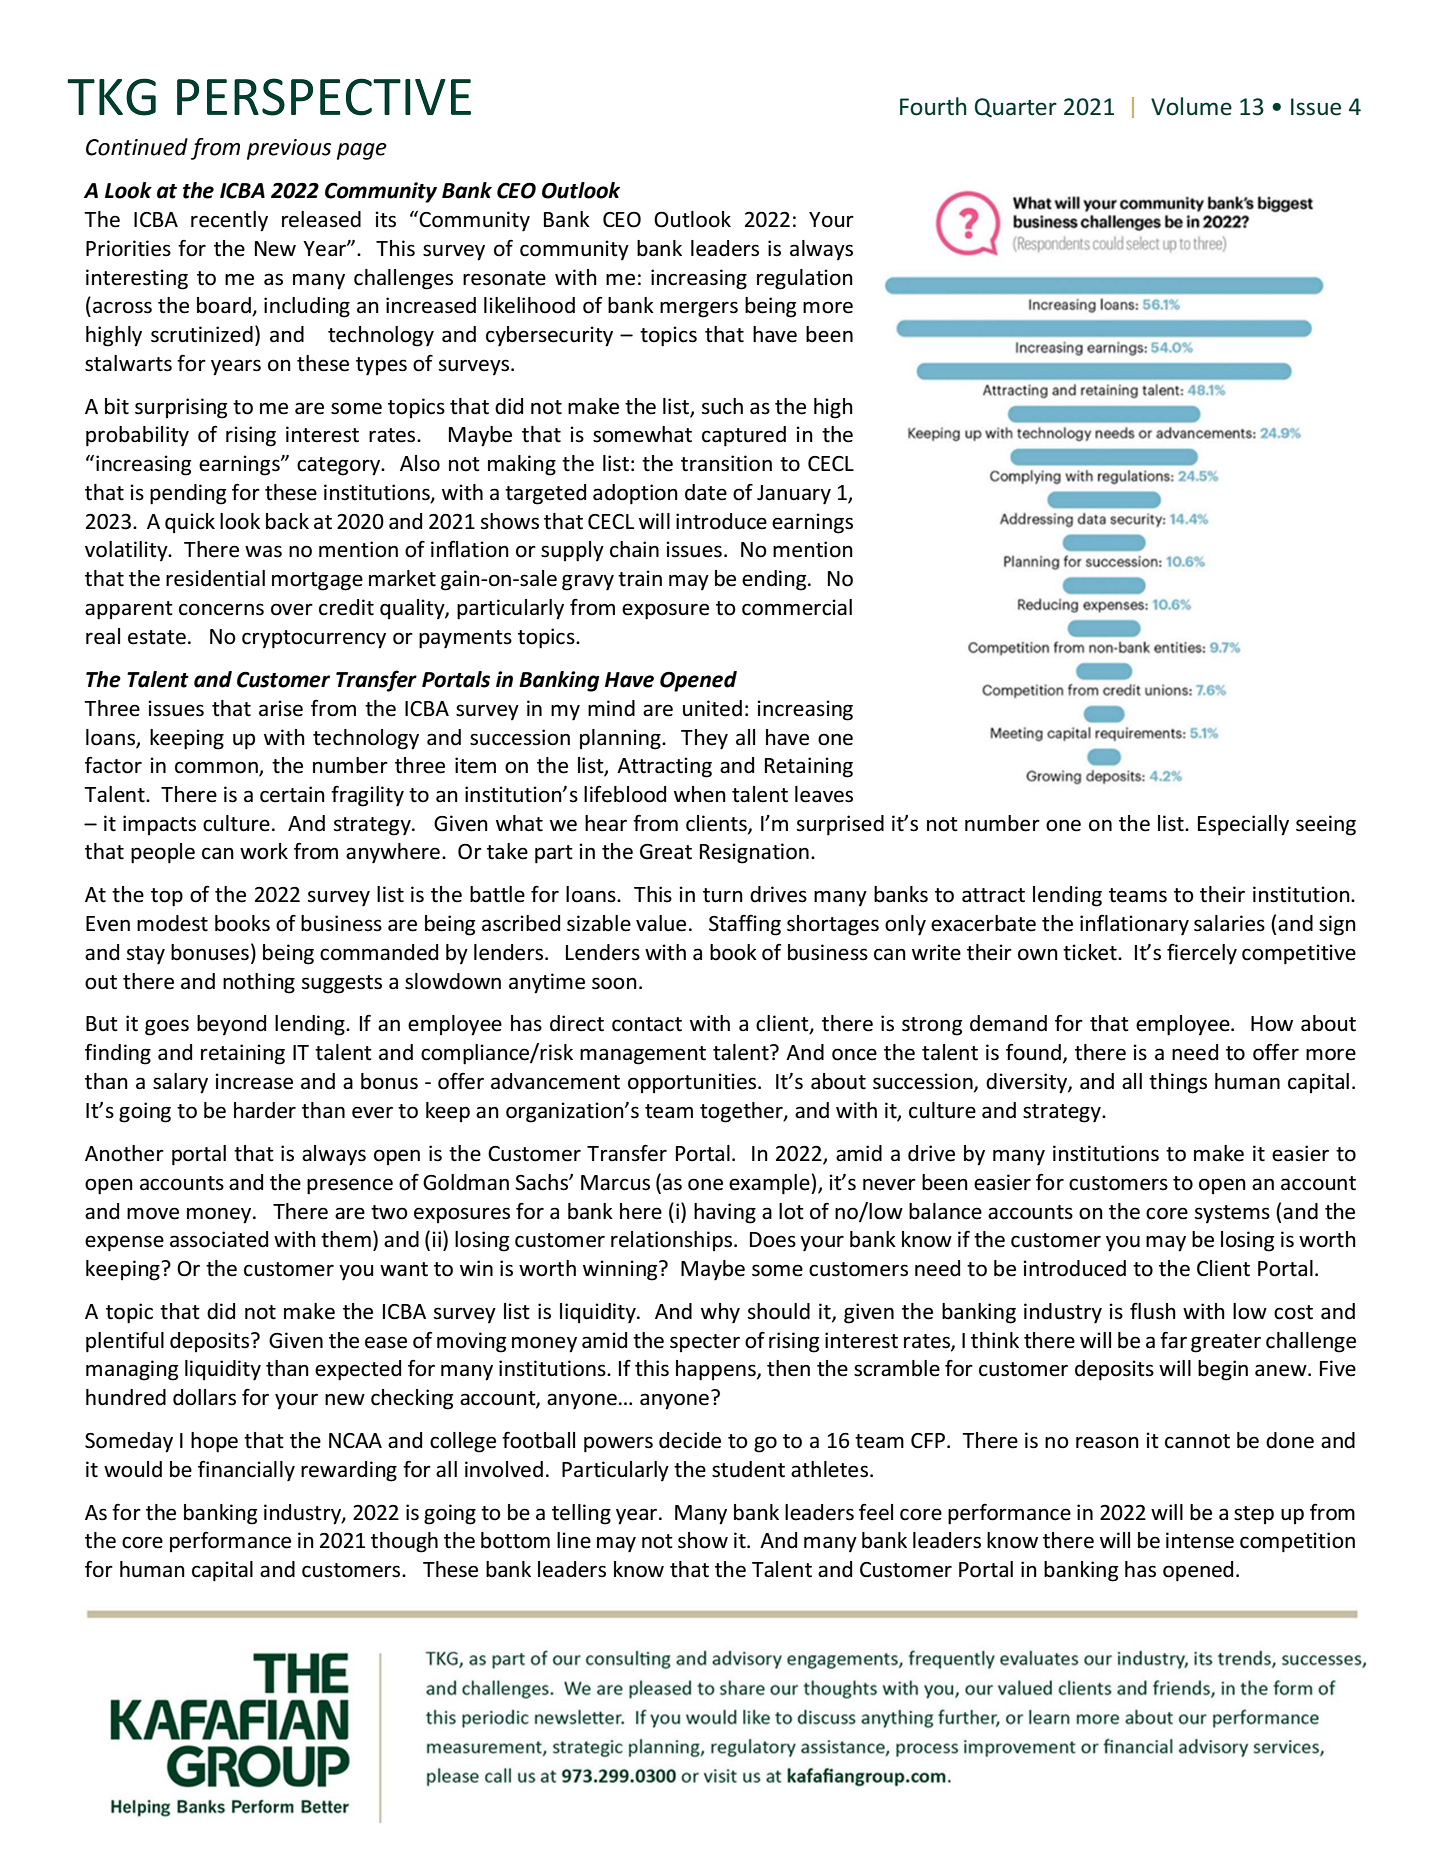 The width and height of the page is (1443, 1867). I want to click on work, so click(264, 851).
